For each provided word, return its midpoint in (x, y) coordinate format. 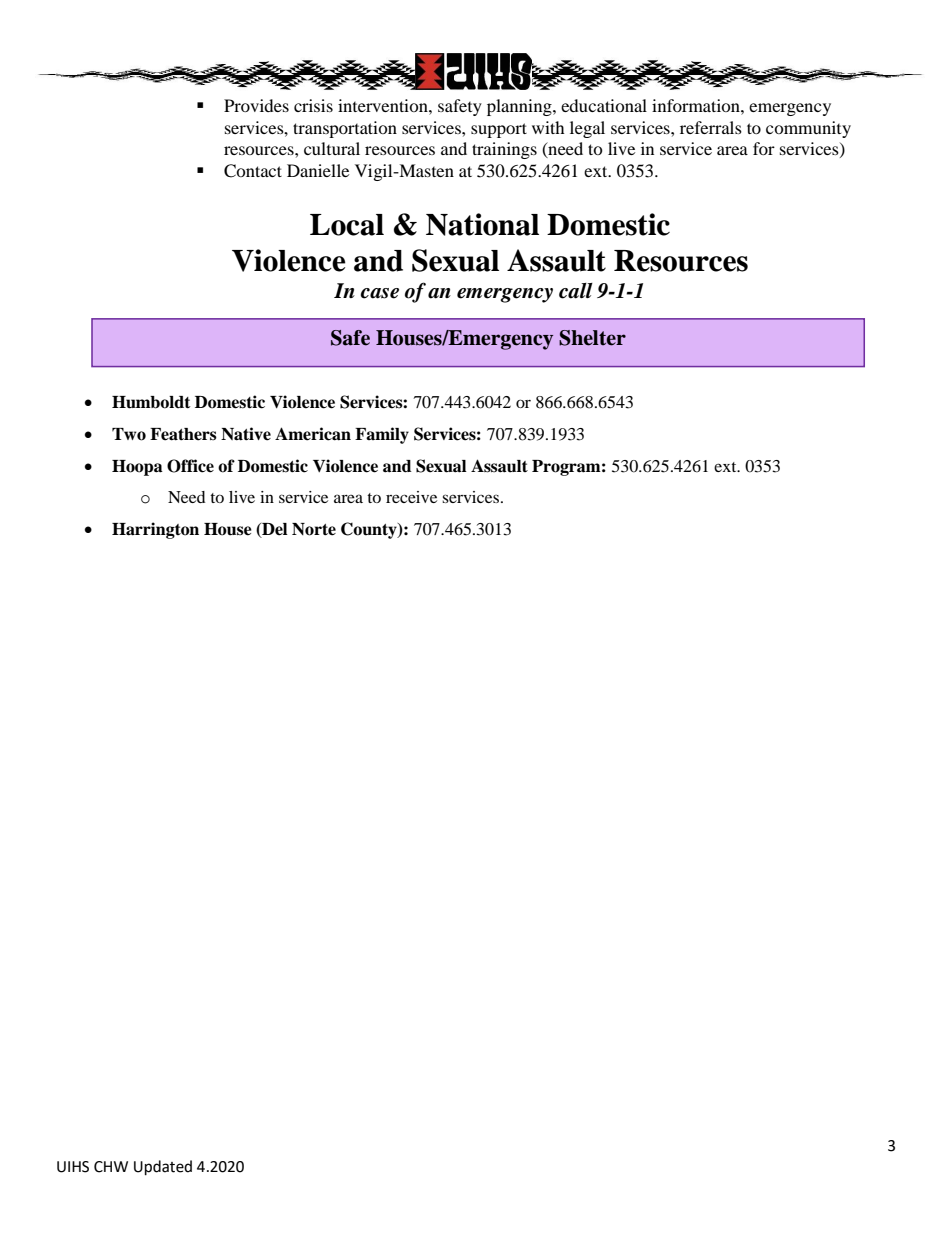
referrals (711, 127)
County (370, 530)
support (499, 130)
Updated (163, 1168)
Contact (253, 171)
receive (411, 497)
